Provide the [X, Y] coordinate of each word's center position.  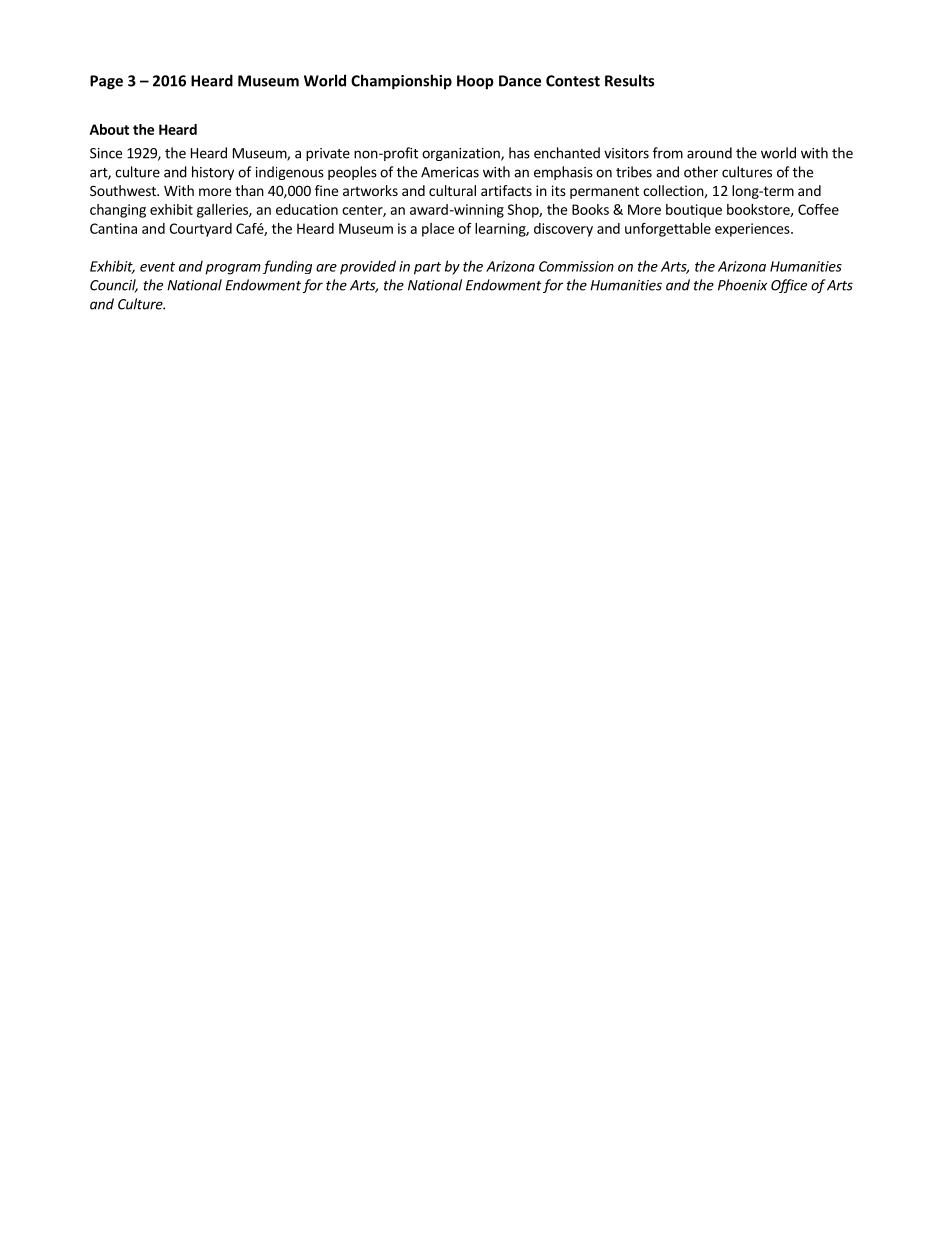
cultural [452, 190]
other [701, 172]
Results [629, 80]
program [233, 269]
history [213, 173]
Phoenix [742, 285]
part [427, 268]
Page [106, 82]
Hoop [475, 82]
